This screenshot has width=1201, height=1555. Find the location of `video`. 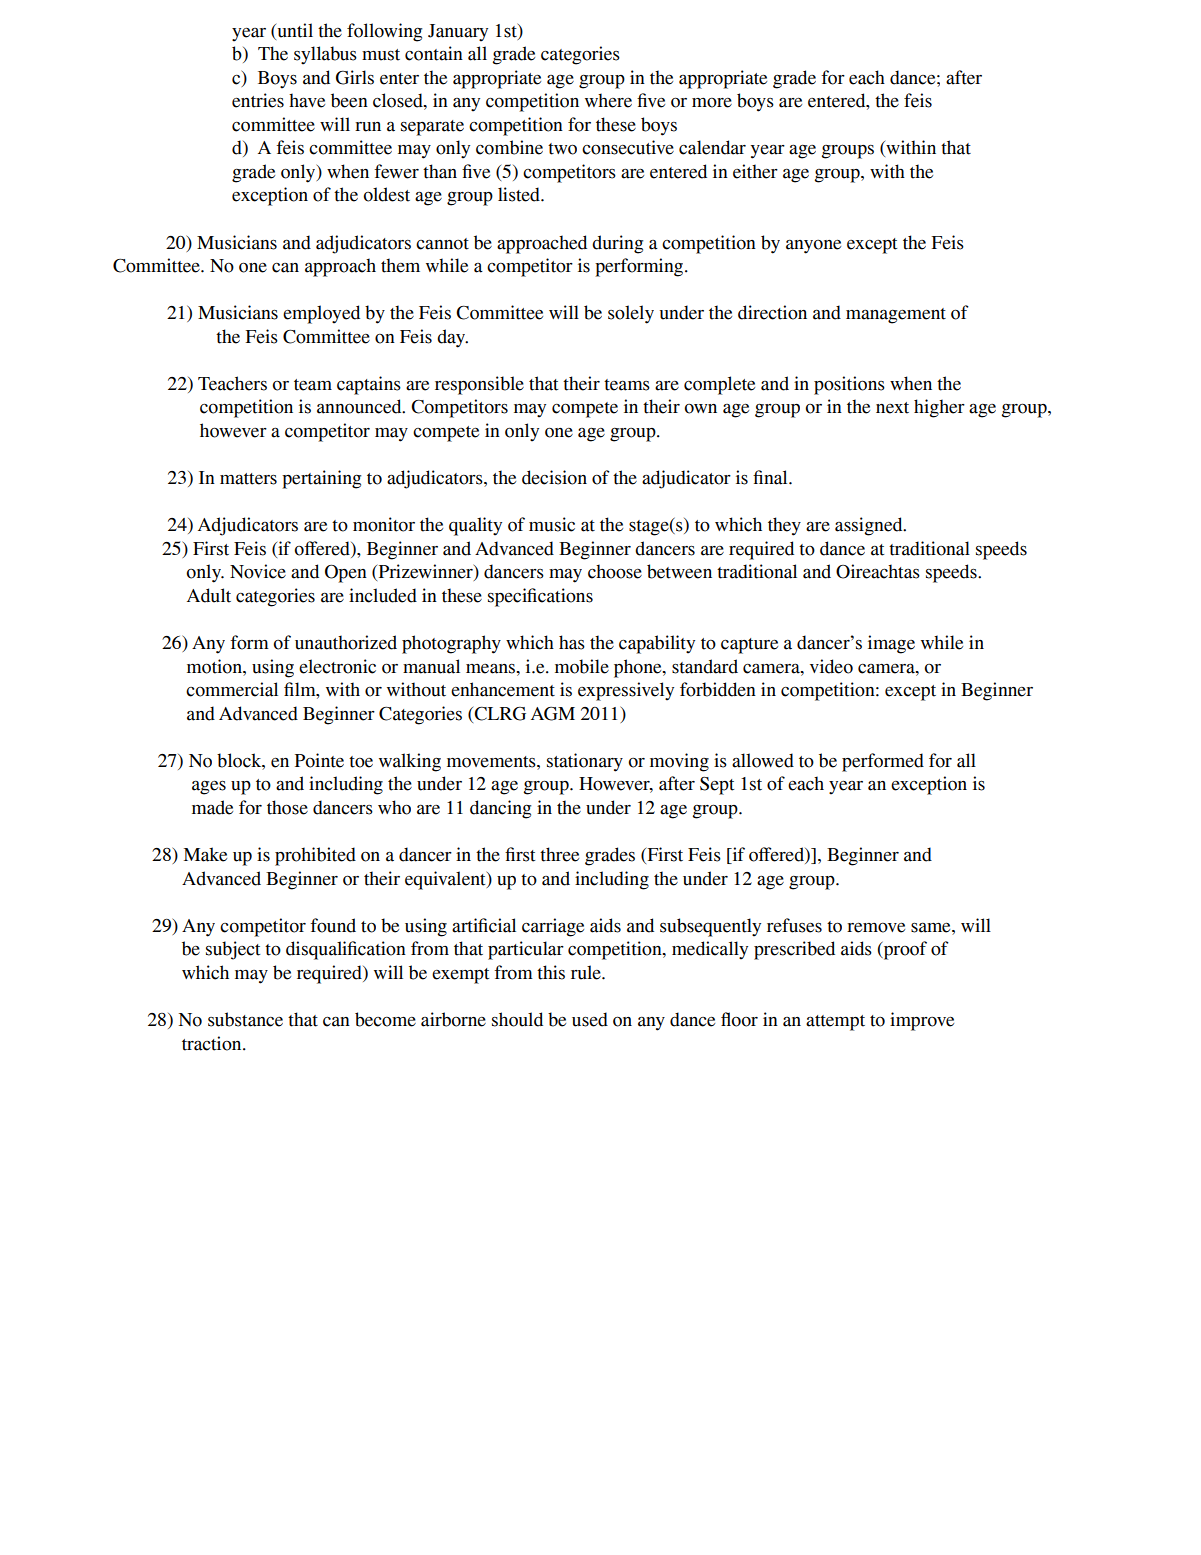

video is located at coordinates (831, 666).
